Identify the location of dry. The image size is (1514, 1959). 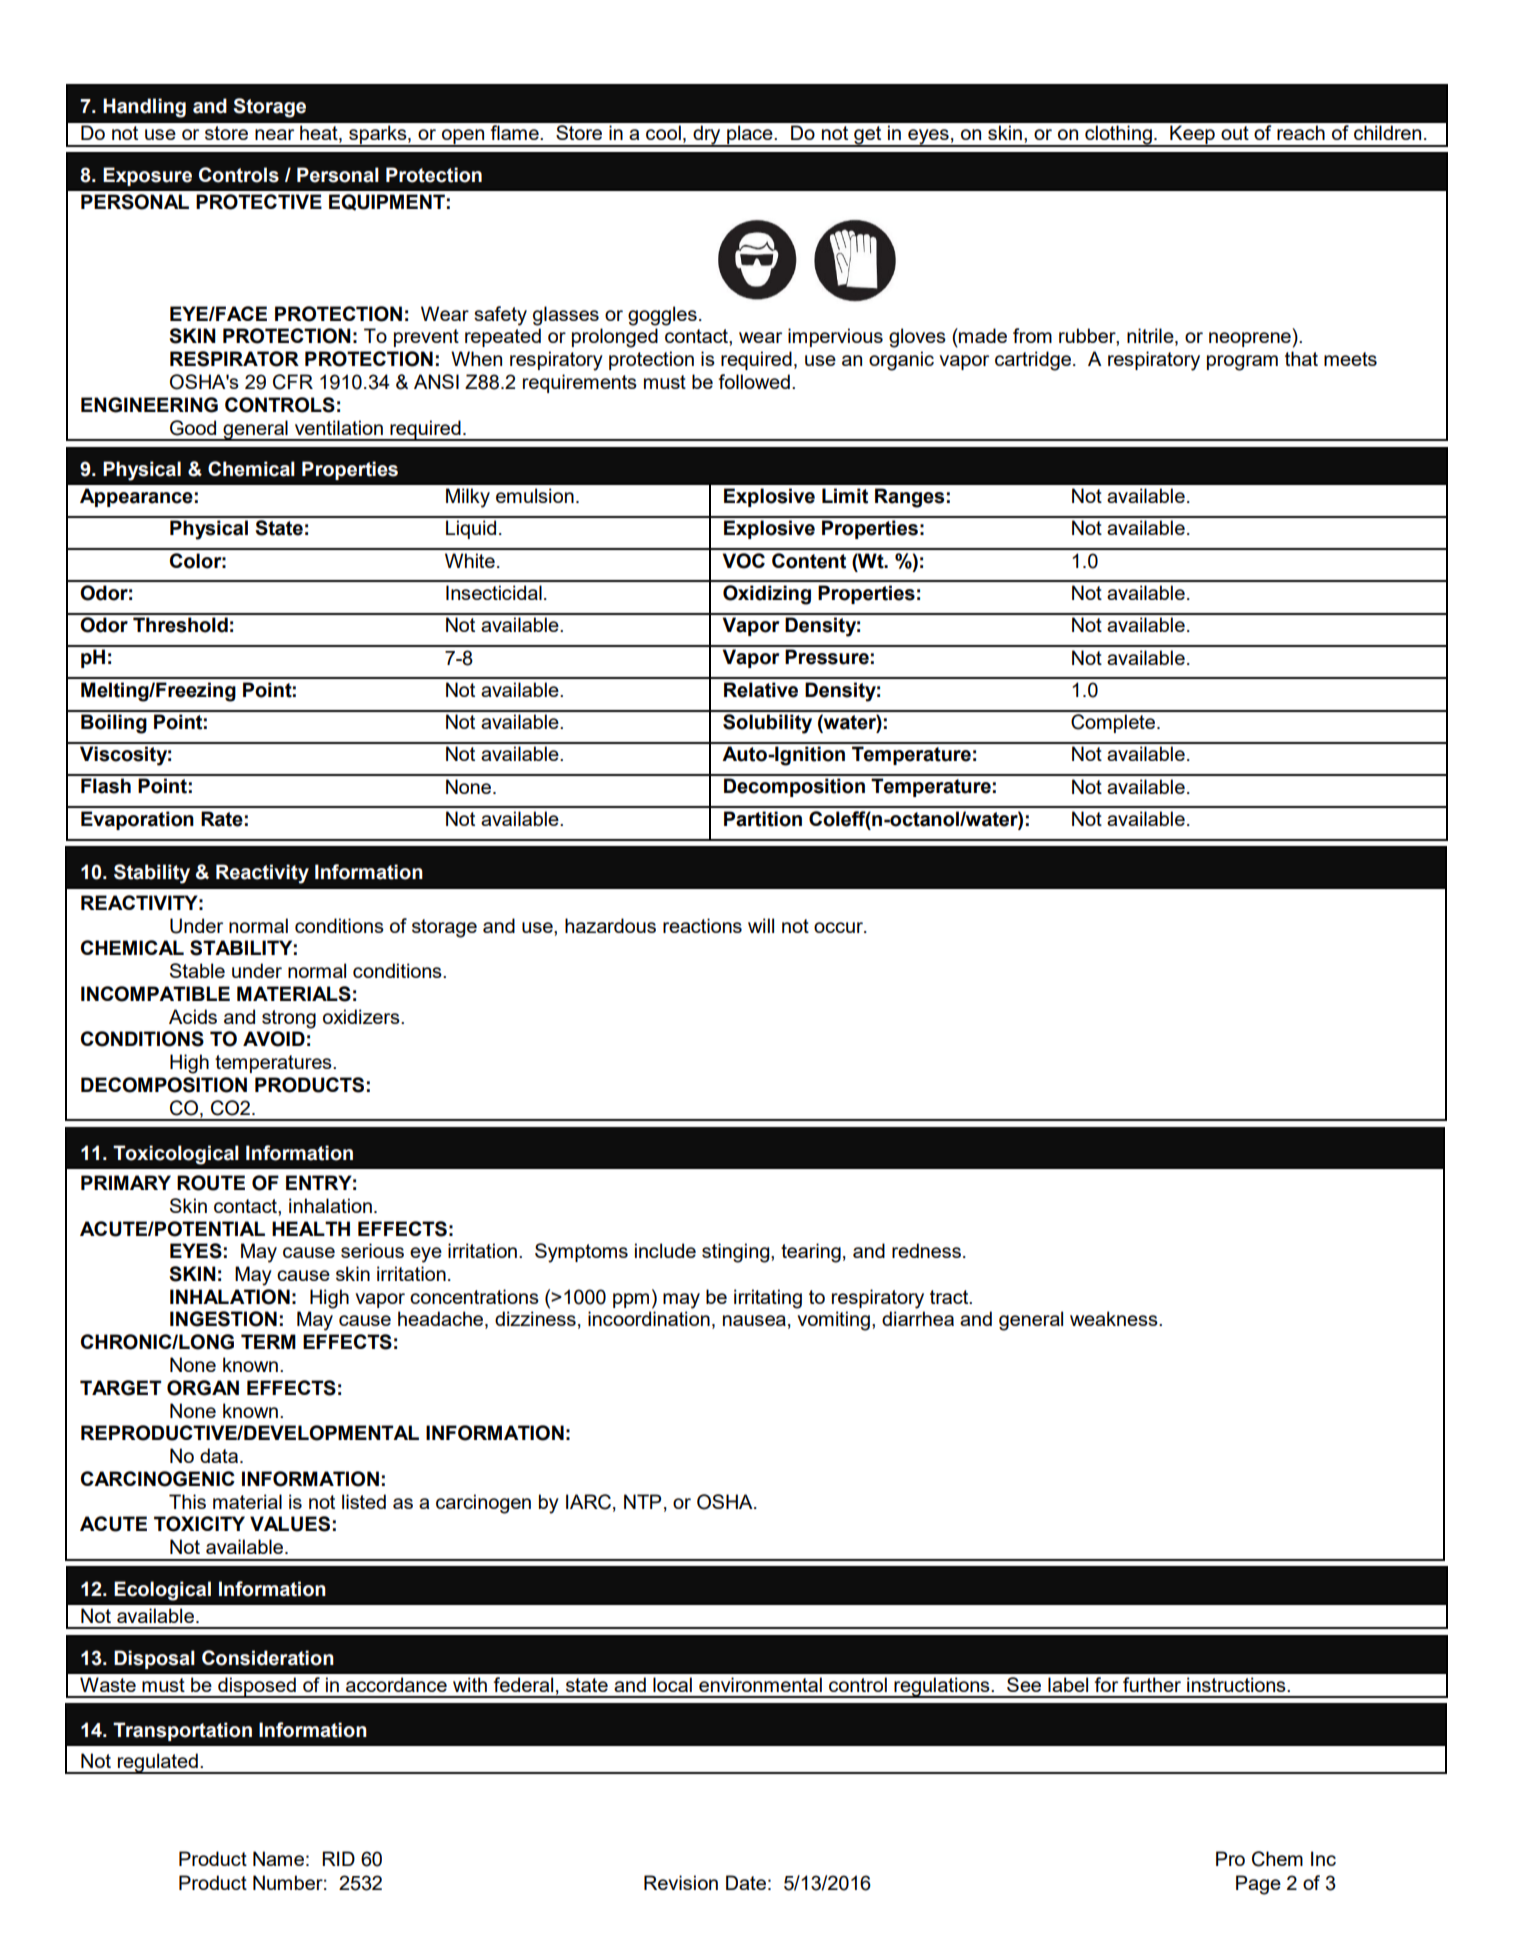
(707, 136).
